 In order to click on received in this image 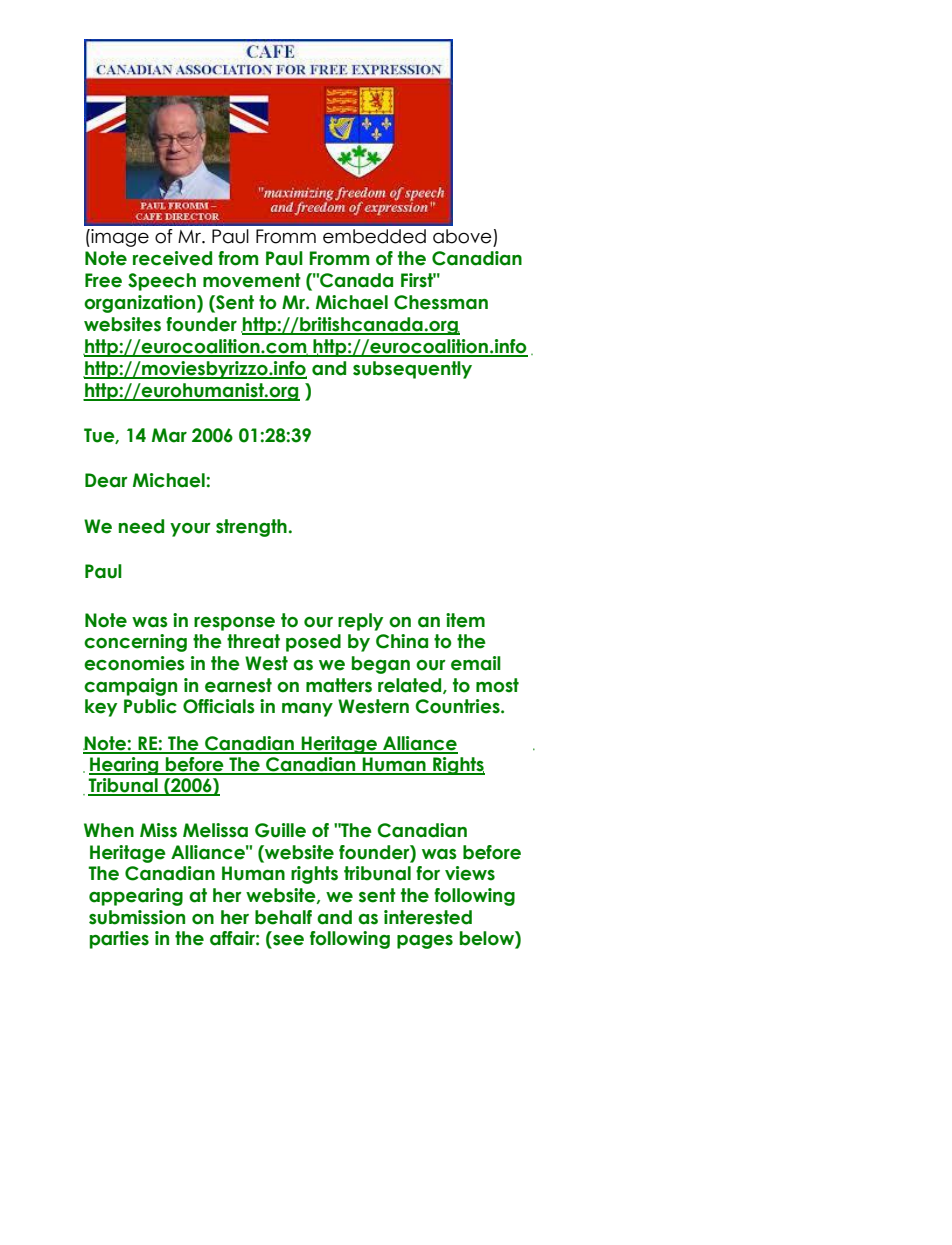, I will do `click(172, 258)`.
